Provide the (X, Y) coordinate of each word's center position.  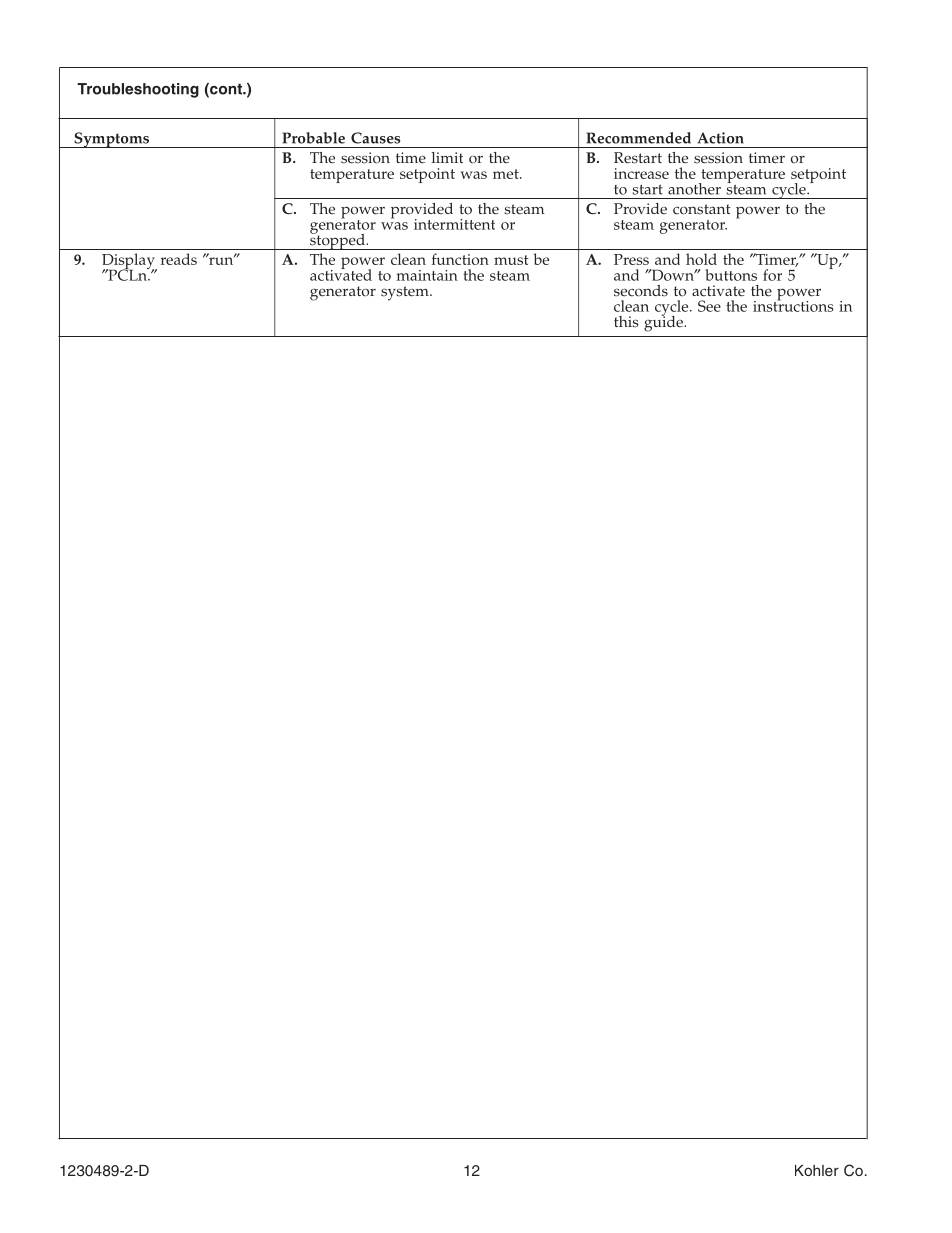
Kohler (817, 1170)
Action (721, 138)
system (406, 293)
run (221, 260)
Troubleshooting (138, 90)
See (709, 306)
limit (447, 157)
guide (664, 322)
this (626, 322)
